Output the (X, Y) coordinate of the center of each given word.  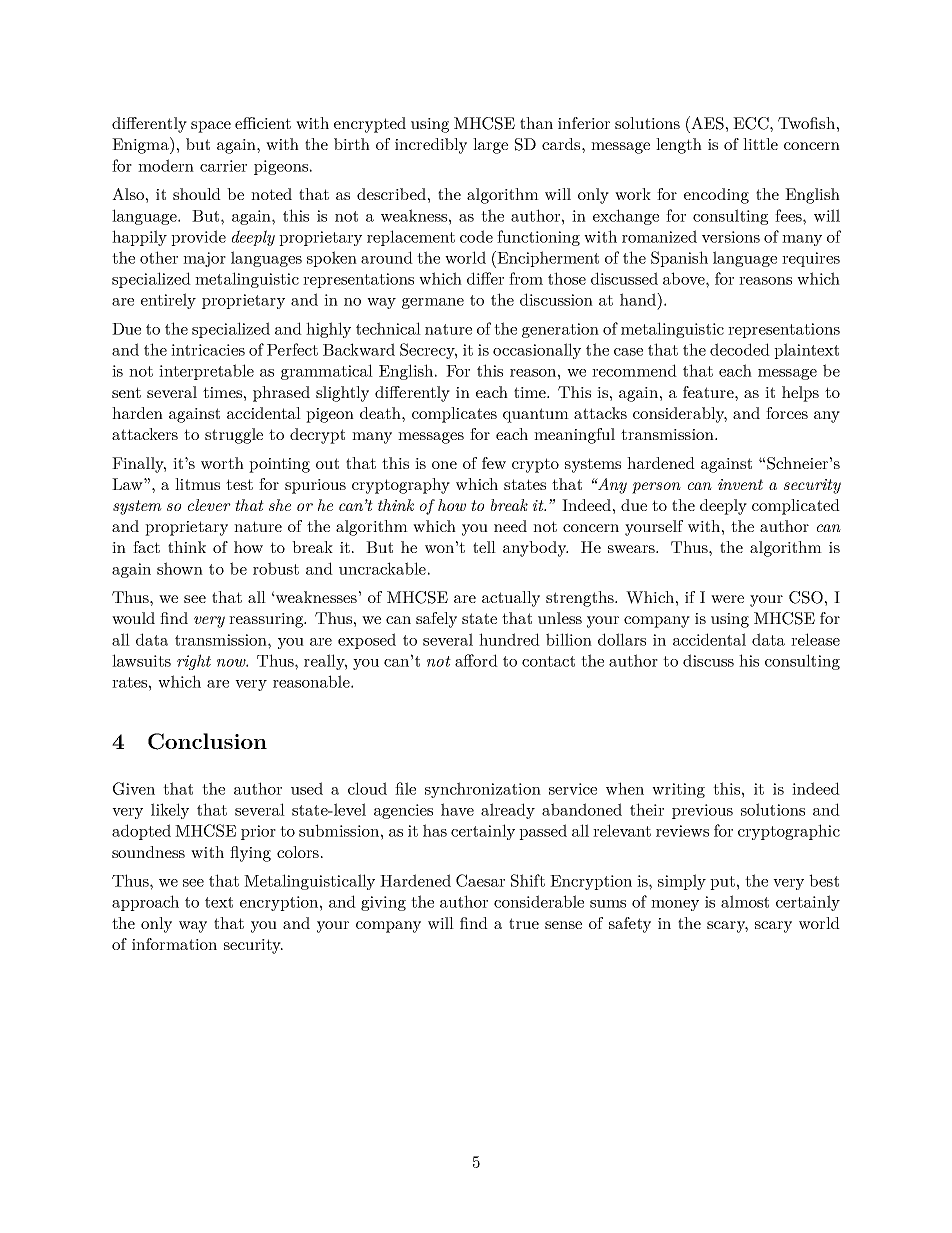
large (490, 146)
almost (745, 901)
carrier (223, 166)
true (524, 923)
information (174, 944)
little (760, 144)
